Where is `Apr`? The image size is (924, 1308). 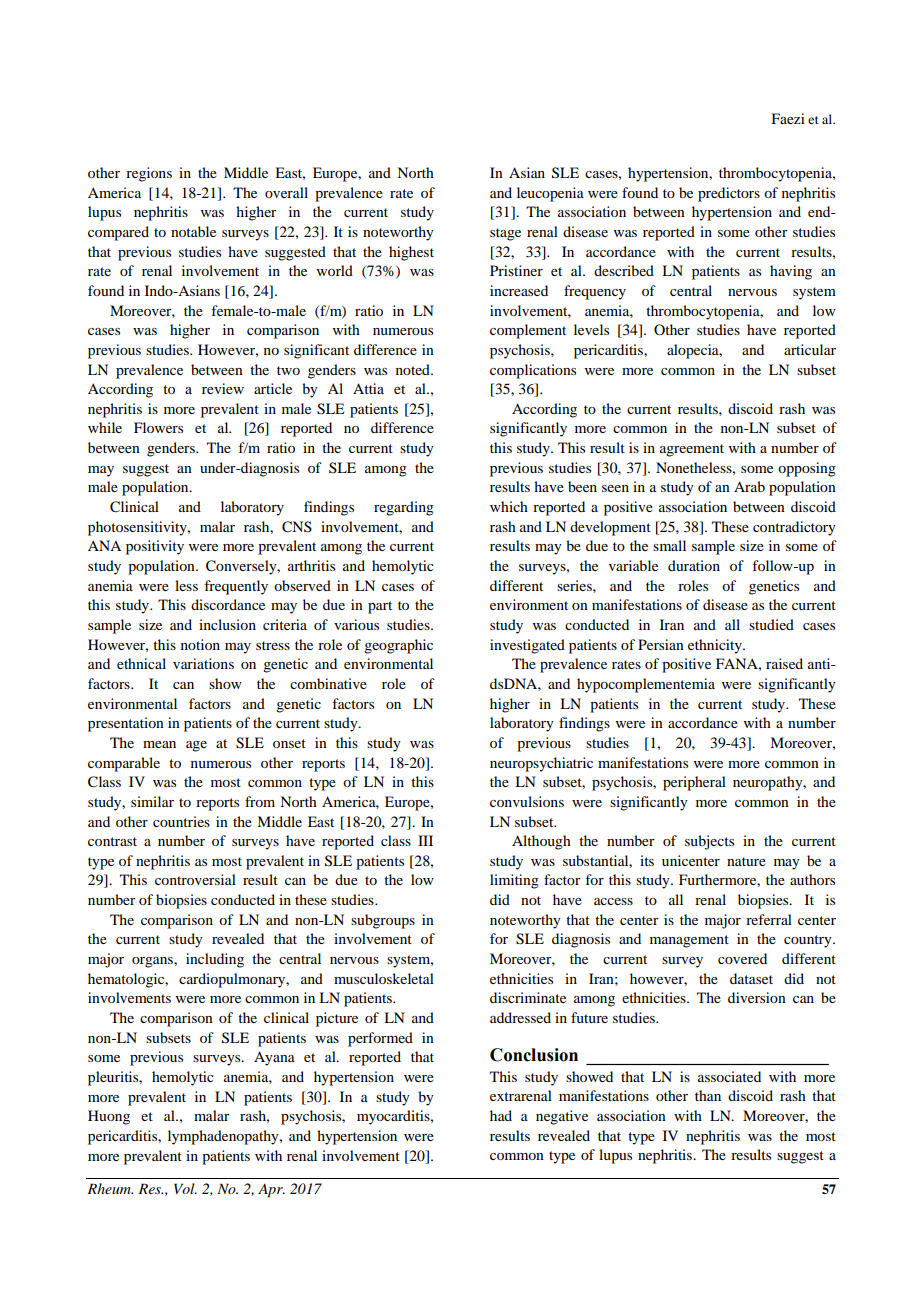 Apr is located at coordinates (271, 1191).
